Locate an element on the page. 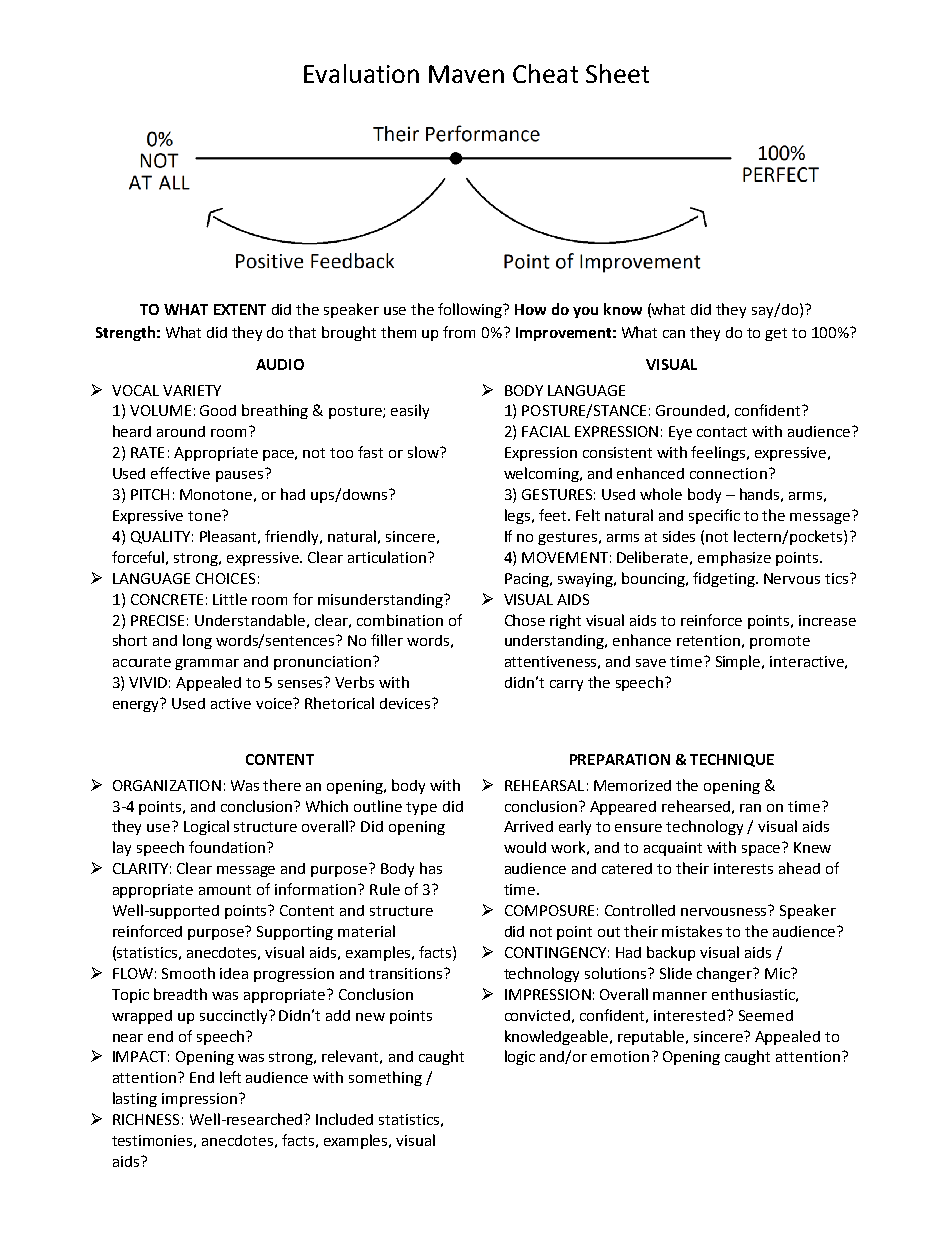 The width and height of the image is (952, 1233). Evaluation is located at coordinates (361, 73).
